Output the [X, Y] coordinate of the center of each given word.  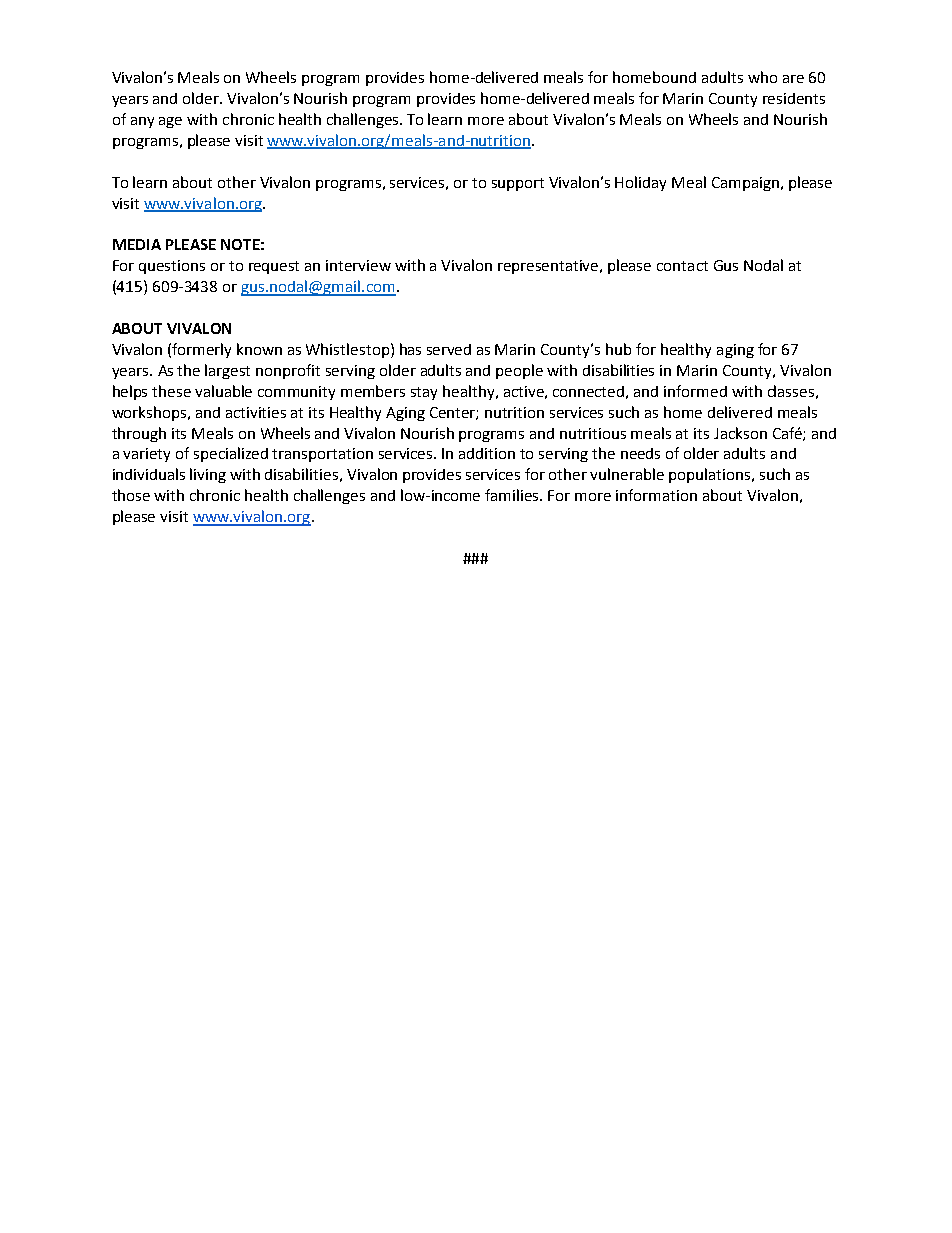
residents [794, 98]
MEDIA [137, 244]
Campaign [745, 184]
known [259, 349]
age [170, 122]
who [762, 77]
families [513, 495]
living [208, 475]
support [518, 184]
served [449, 349]
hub [618, 349]
